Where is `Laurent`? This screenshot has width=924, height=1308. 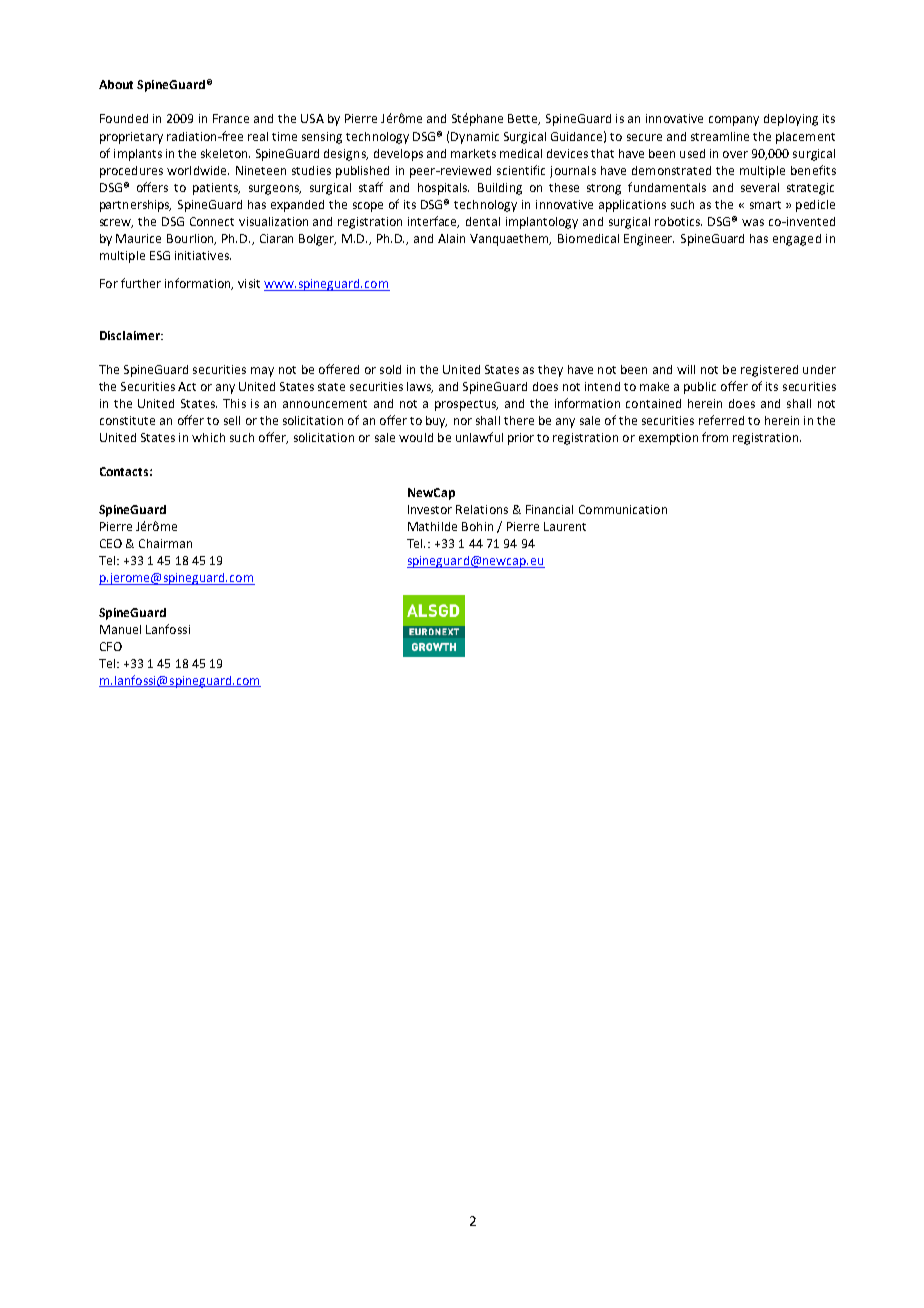
Laurent is located at coordinates (565, 526).
